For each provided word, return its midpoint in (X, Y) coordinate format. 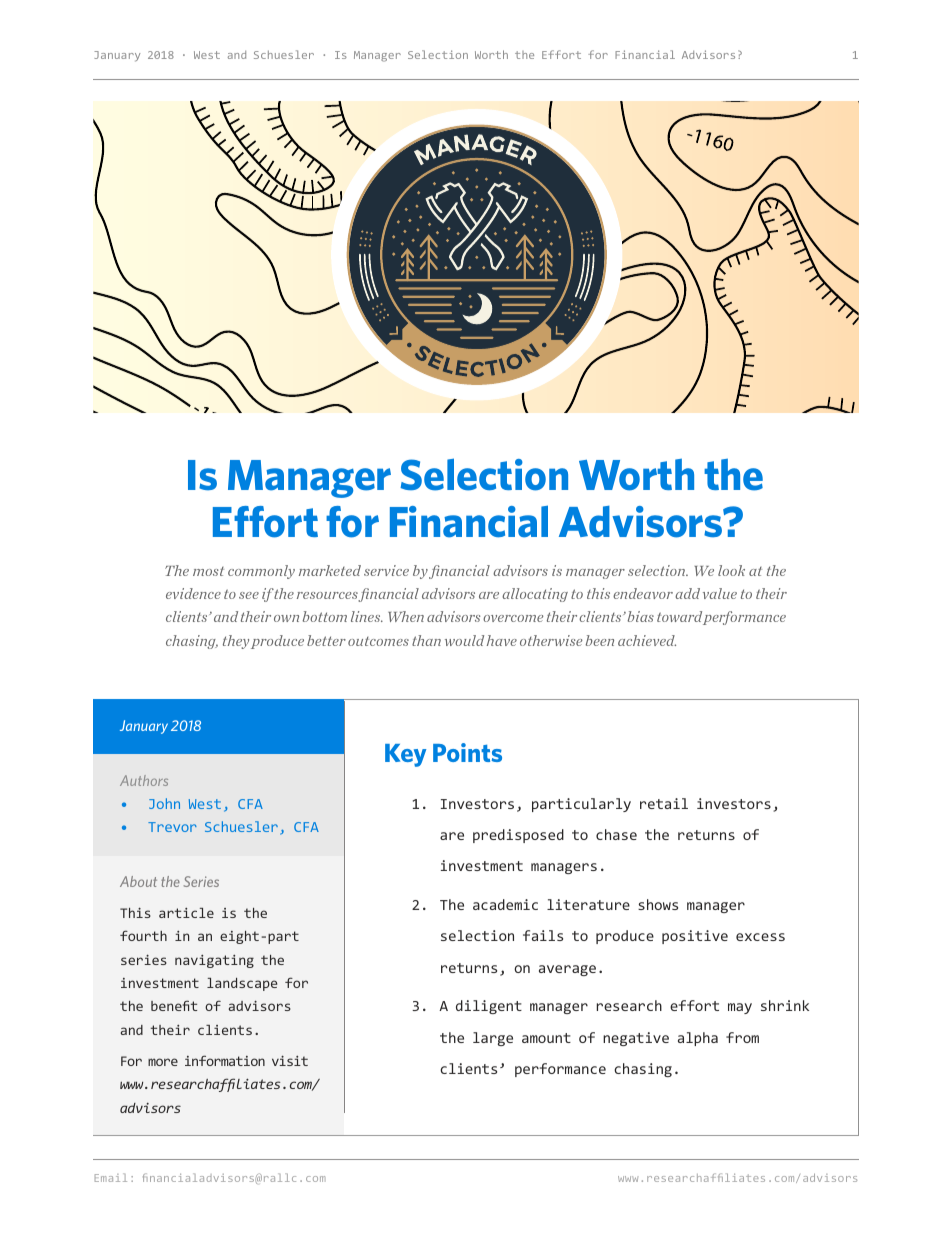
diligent (489, 1007)
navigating (214, 961)
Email (111, 1177)
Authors (144, 780)
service (386, 570)
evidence (193, 593)
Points (467, 752)
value (720, 593)
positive (695, 937)
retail (664, 803)
